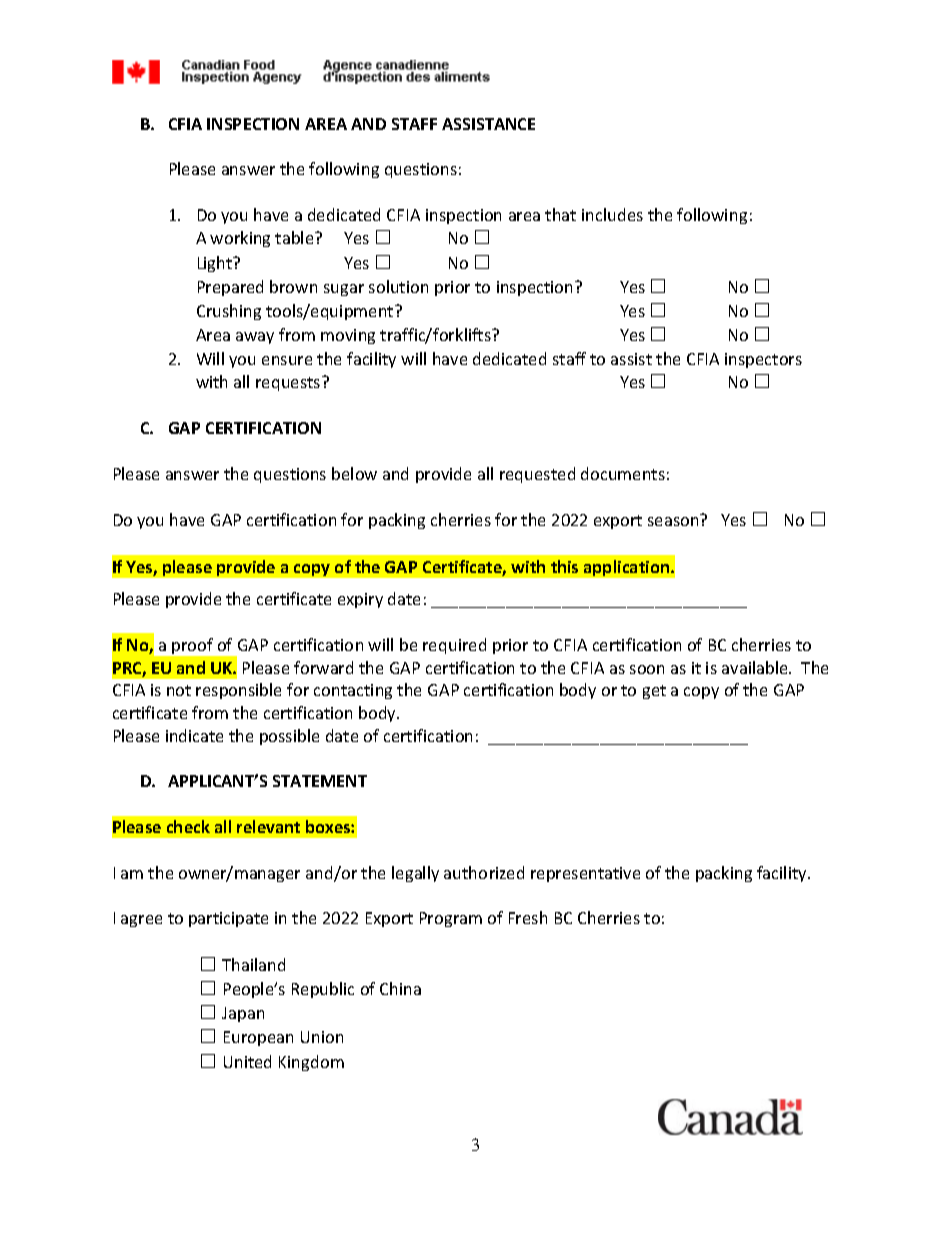  What do you see at coordinates (537, 475) in the screenshot?
I see `requested` at bounding box center [537, 475].
